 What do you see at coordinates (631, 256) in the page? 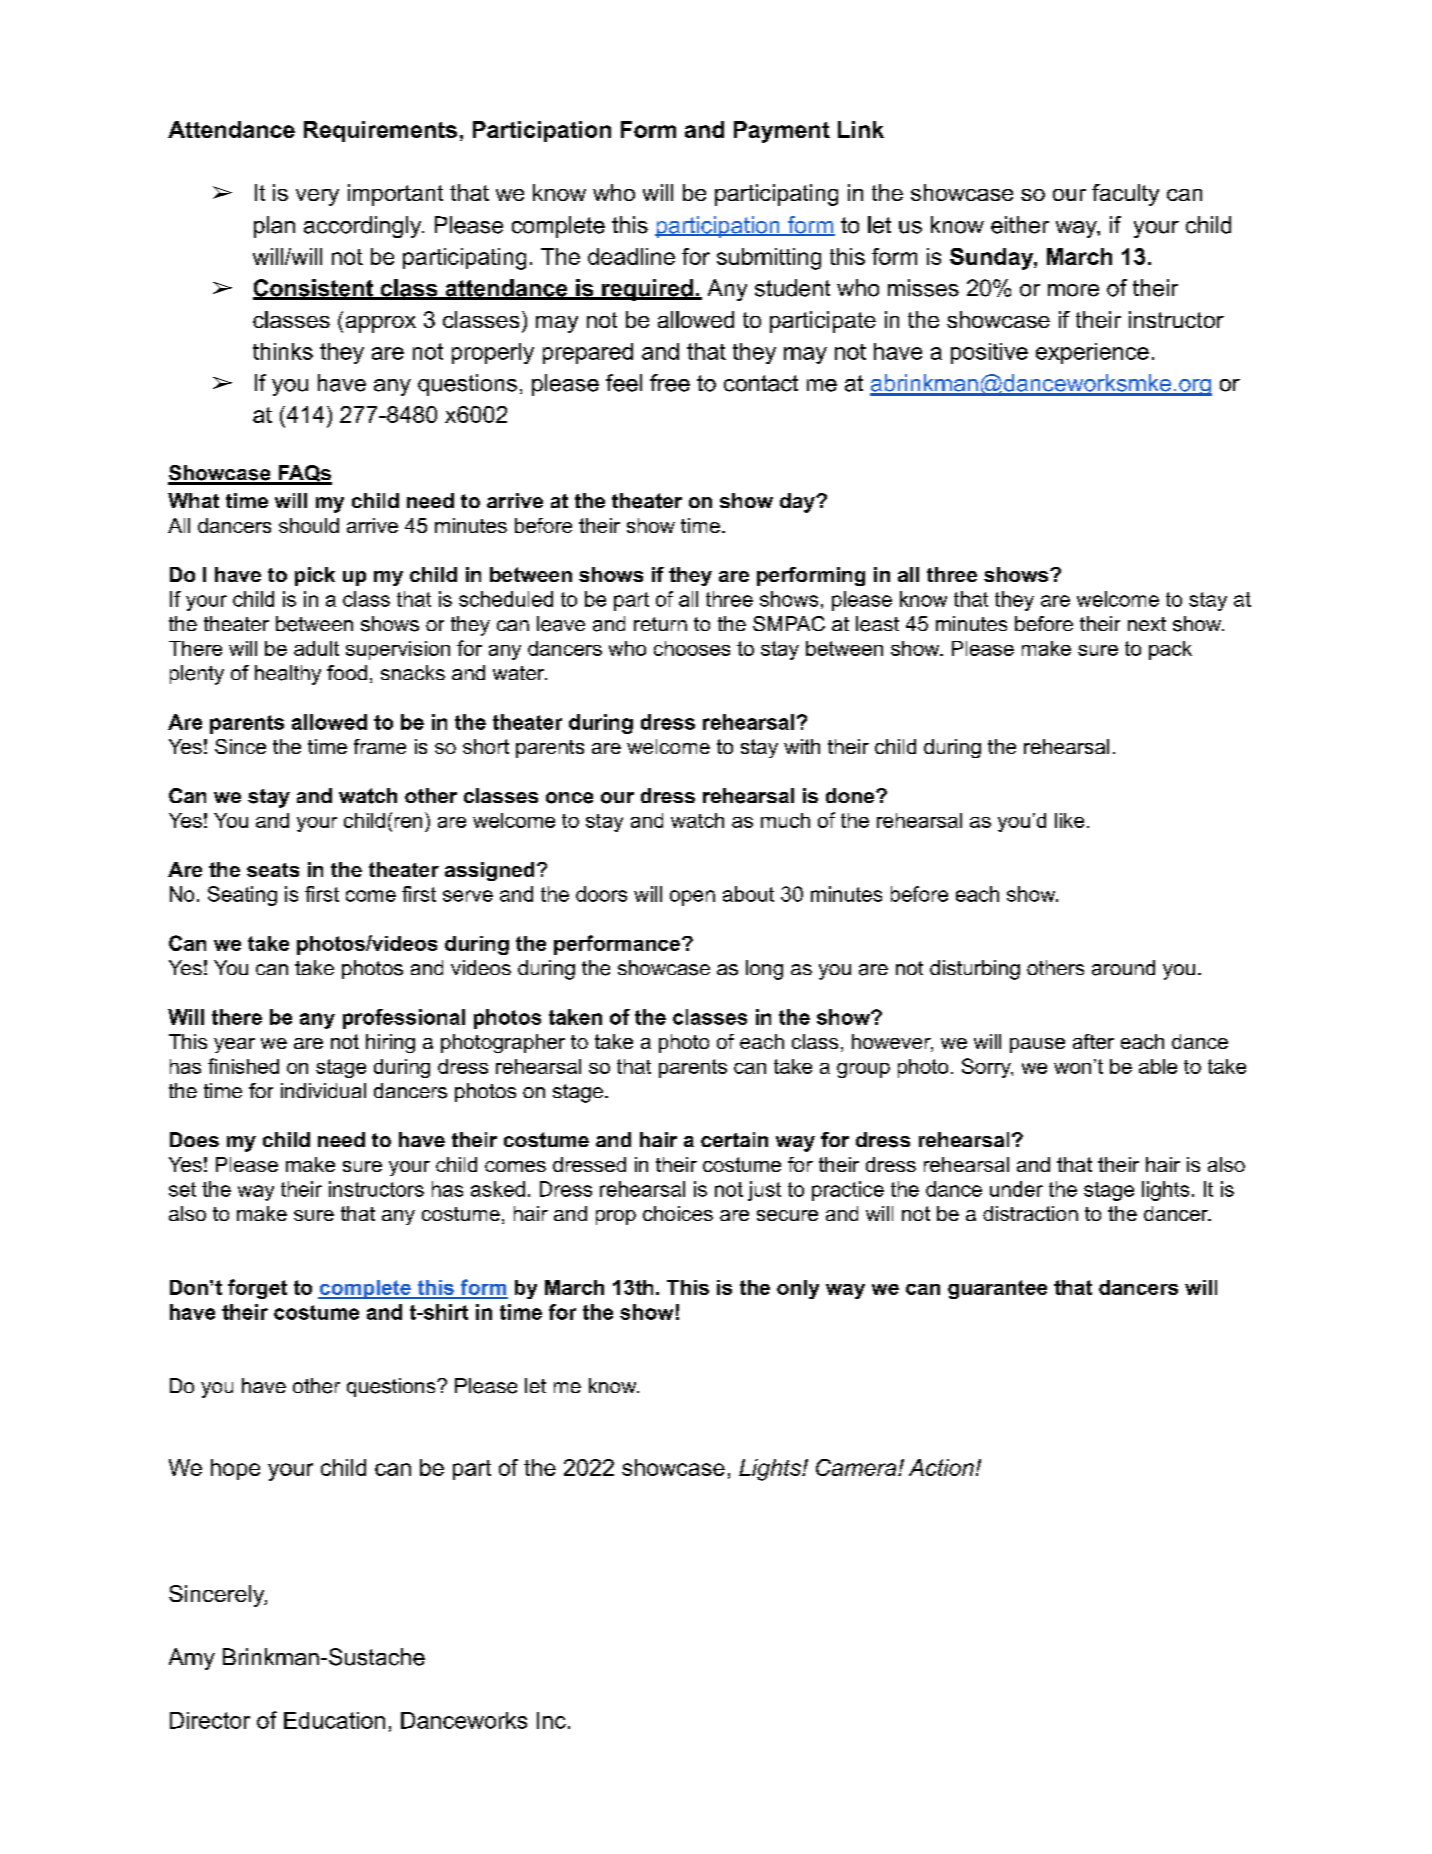
I see `deadline` at bounding box center [631, 256].
